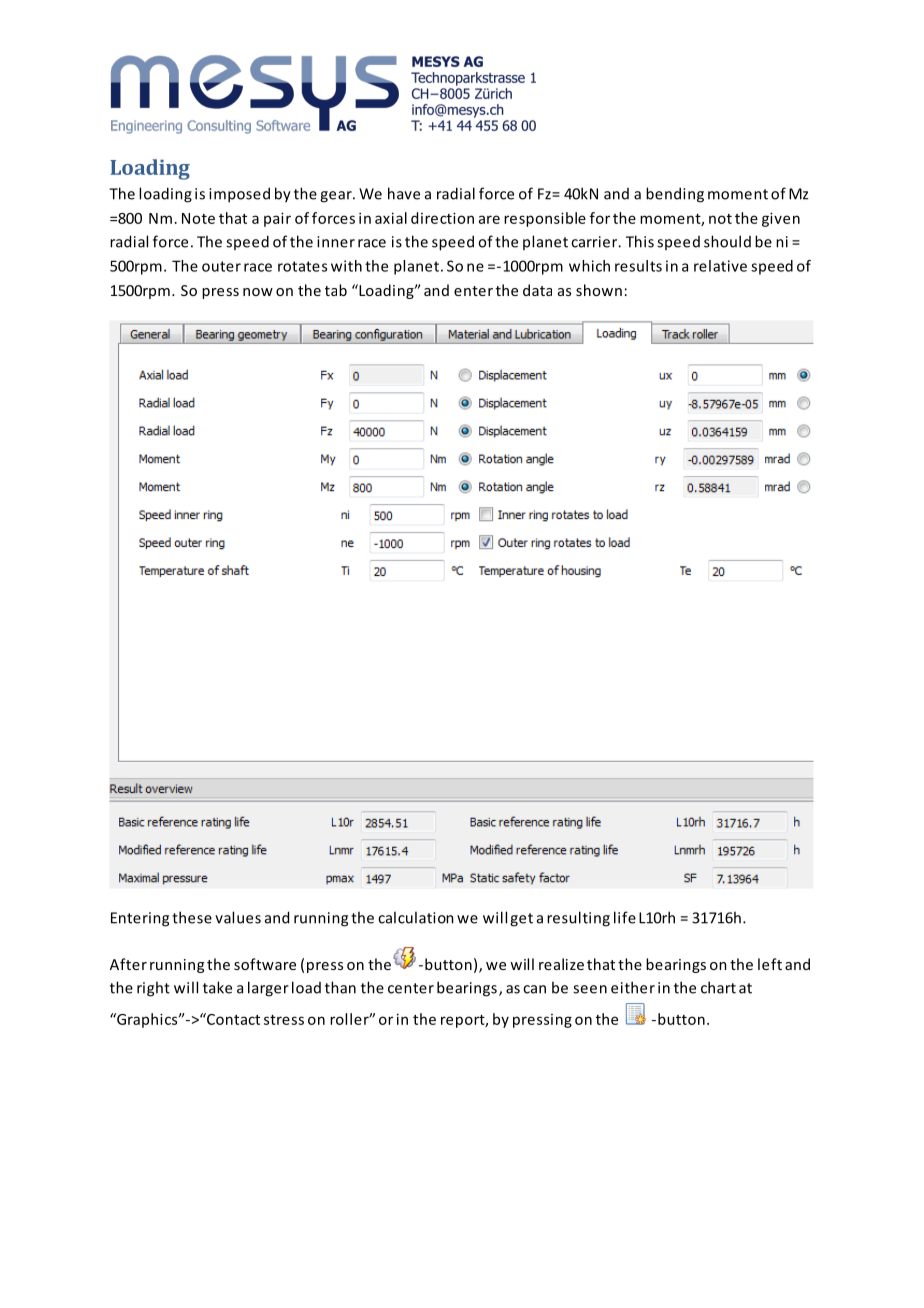  Describe the element at coordinates (521, 920) in the document. I see `get` at that location.
